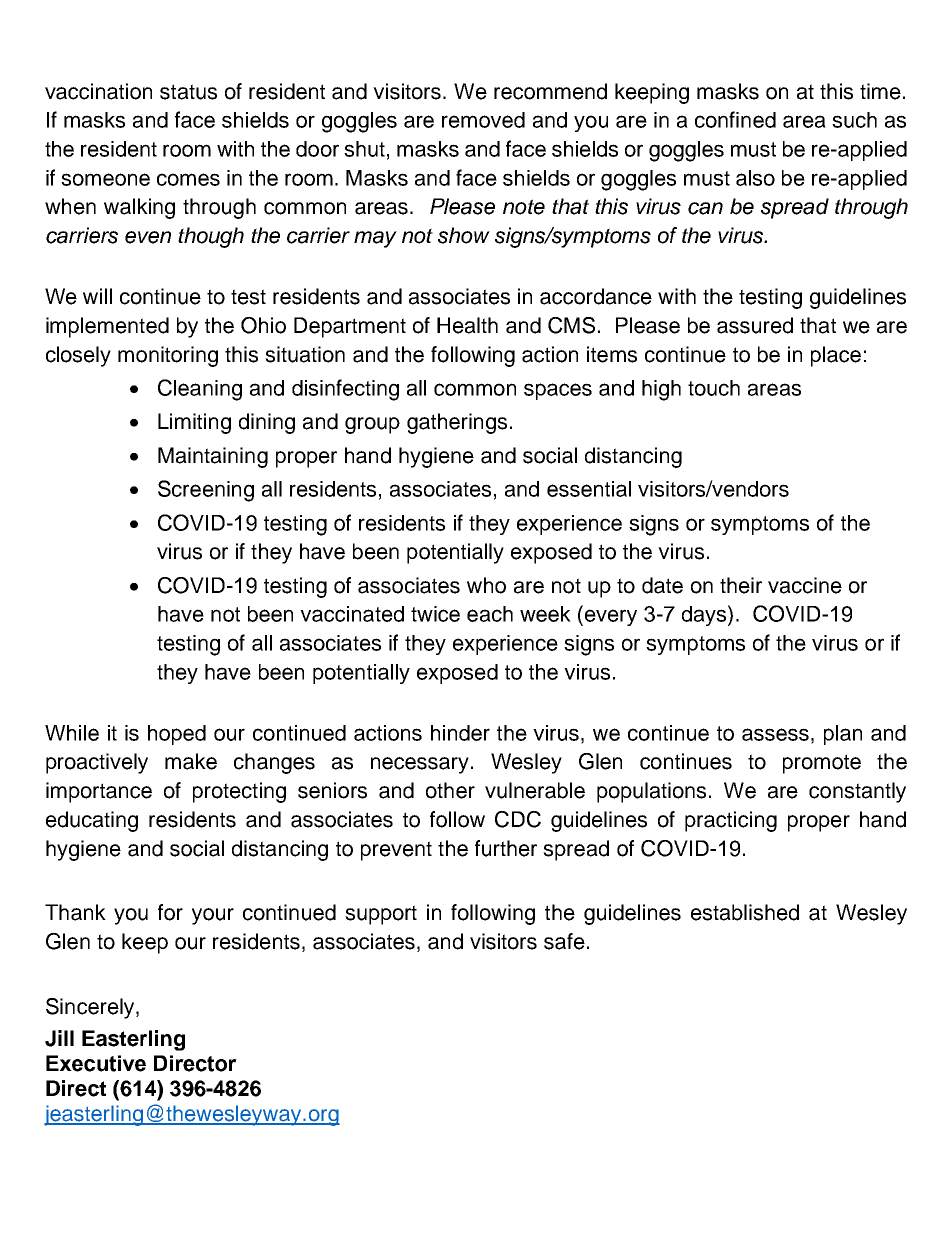  I want to click on other, so click(450, 790).
